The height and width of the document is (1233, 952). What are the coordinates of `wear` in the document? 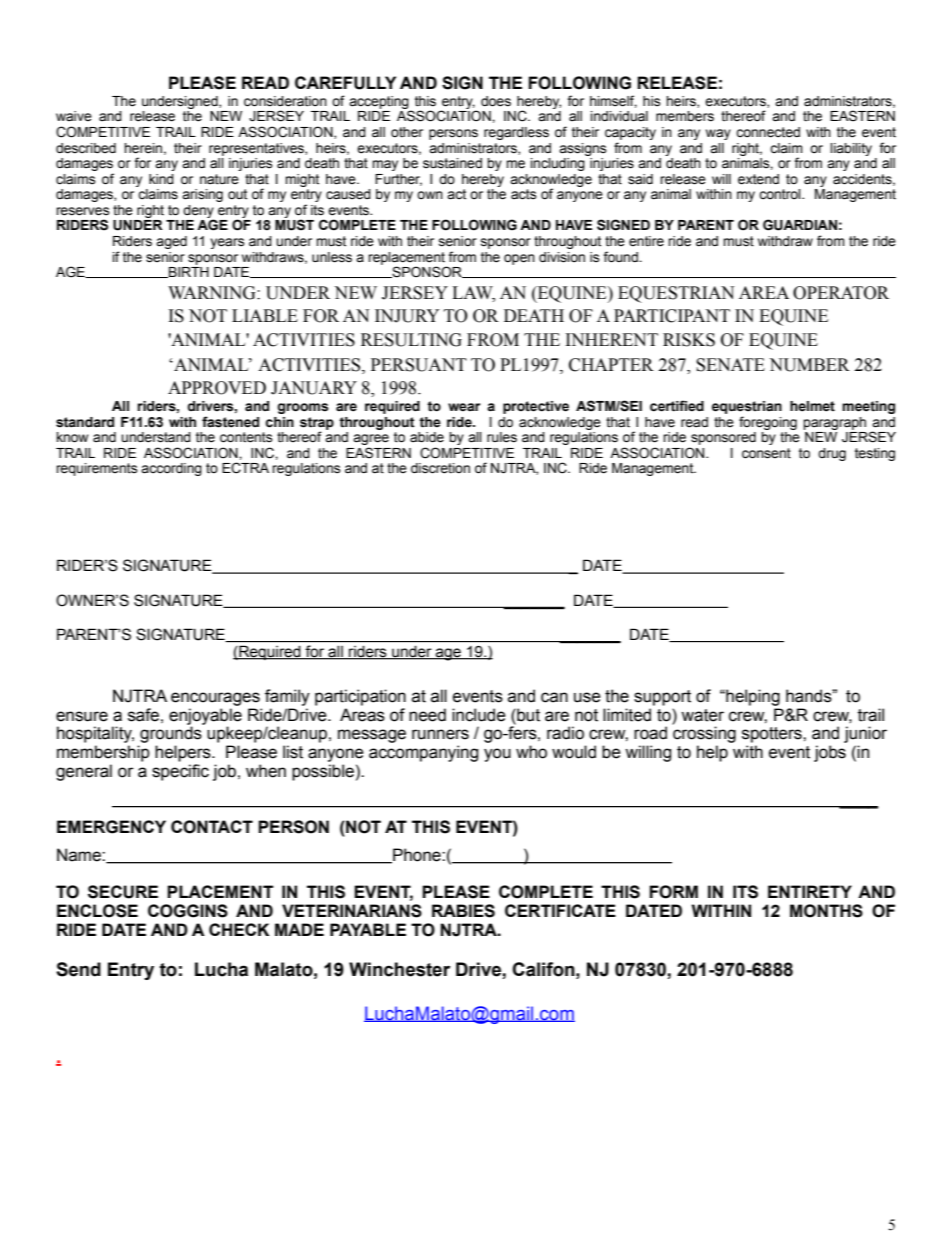 It's located at (464, 407).
